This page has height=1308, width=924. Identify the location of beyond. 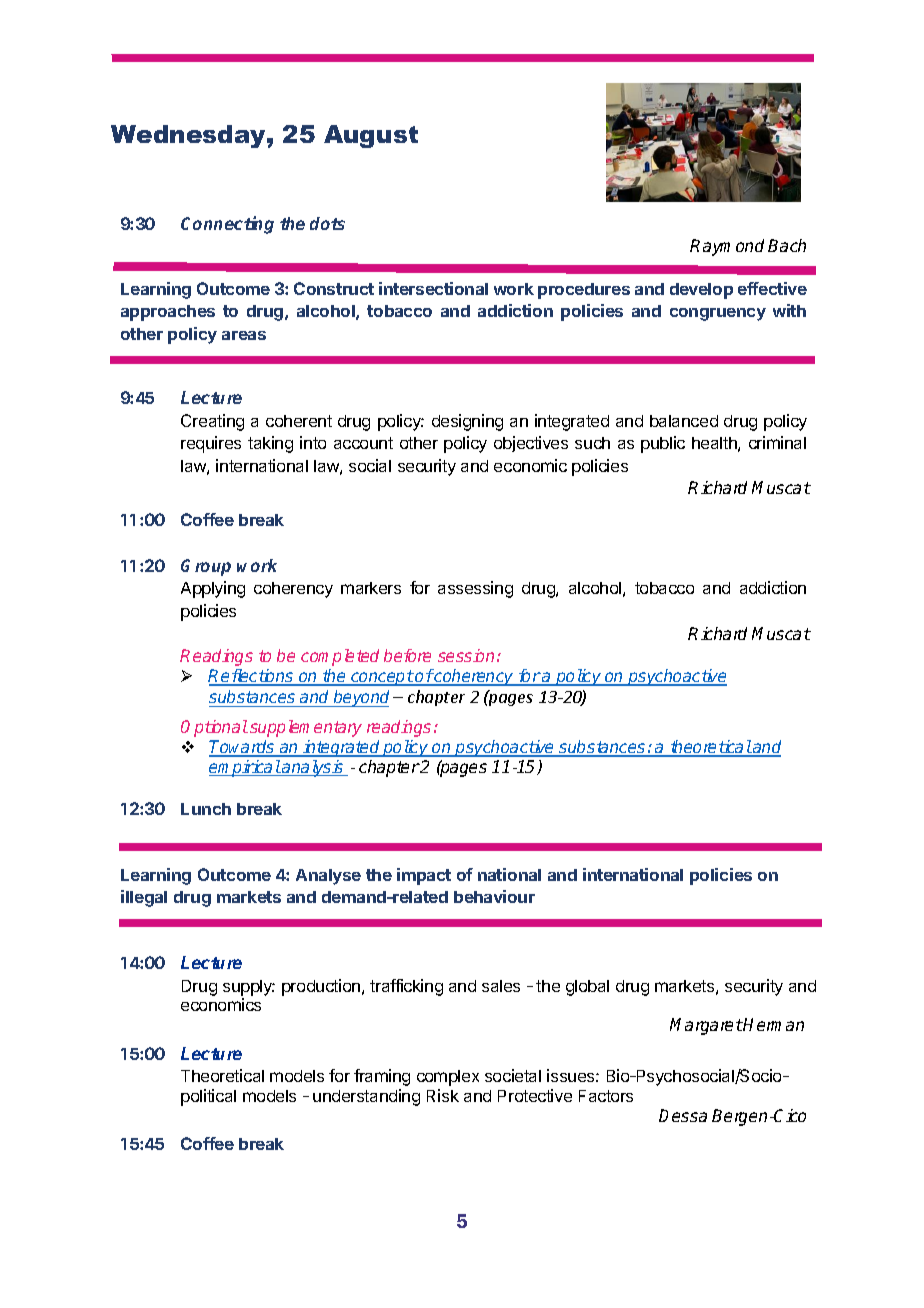
(360, 698).
